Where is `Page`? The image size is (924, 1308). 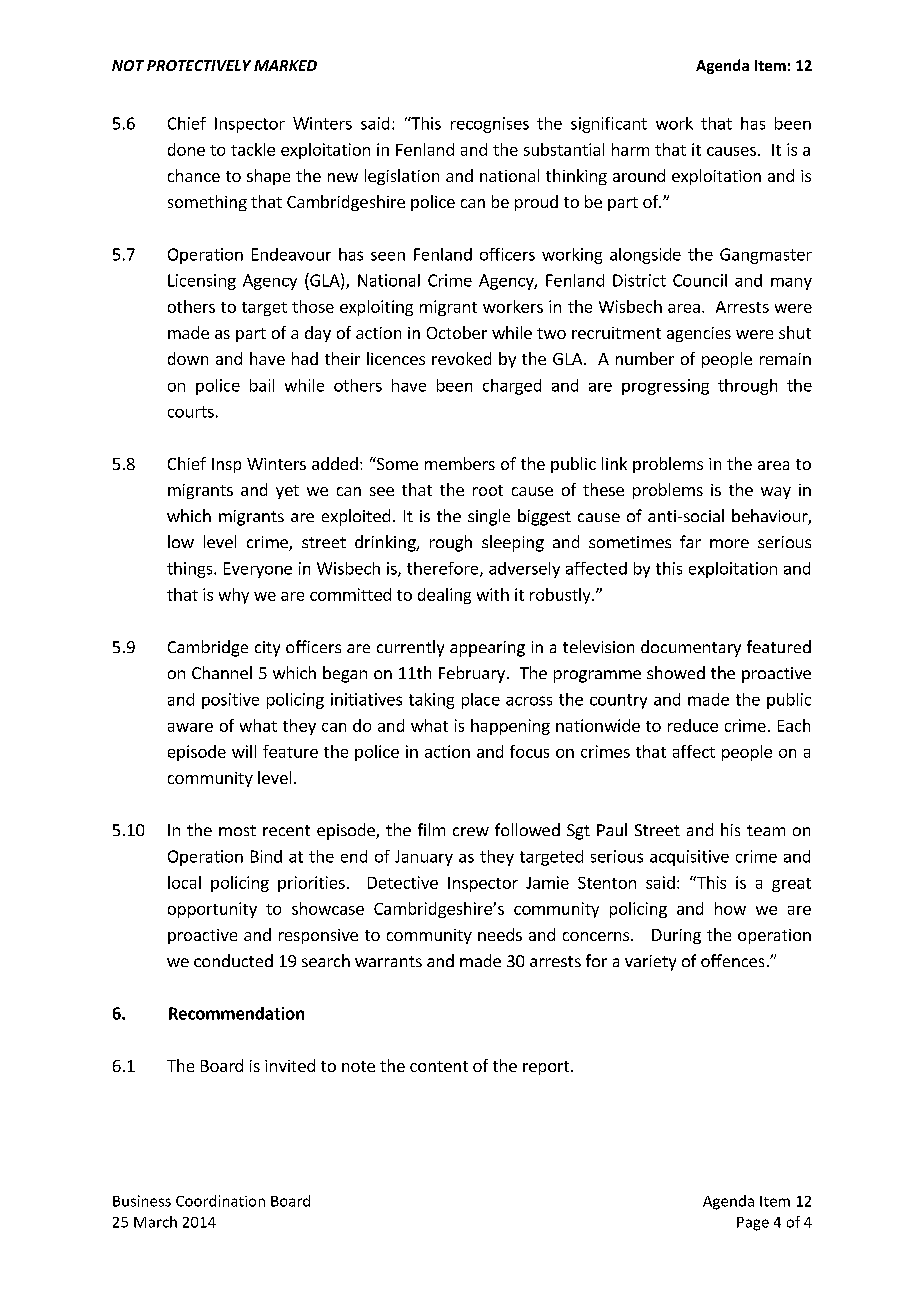 Page is located at coordinates (753, 1224).
